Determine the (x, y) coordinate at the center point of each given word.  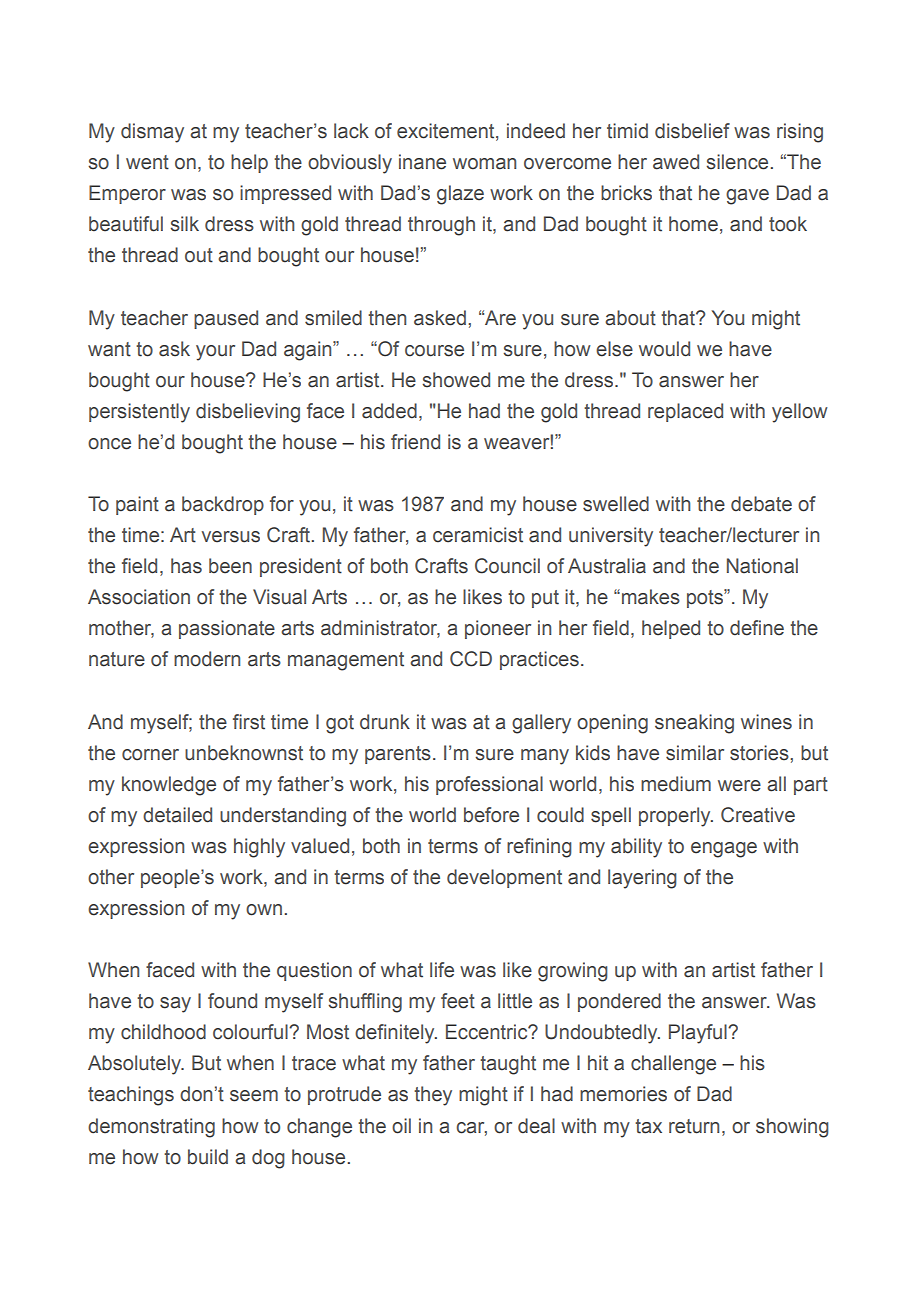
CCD (471, 659)
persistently (139, 413)
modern (207, 659)
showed (456, 380)
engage (724, 850)
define (757, 628)
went (147, 162)
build (208, 1157)
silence (737, 162)
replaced (685, 412)
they (433, 1096)
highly (259, 848)
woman (484, 164)
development (504, 878)
